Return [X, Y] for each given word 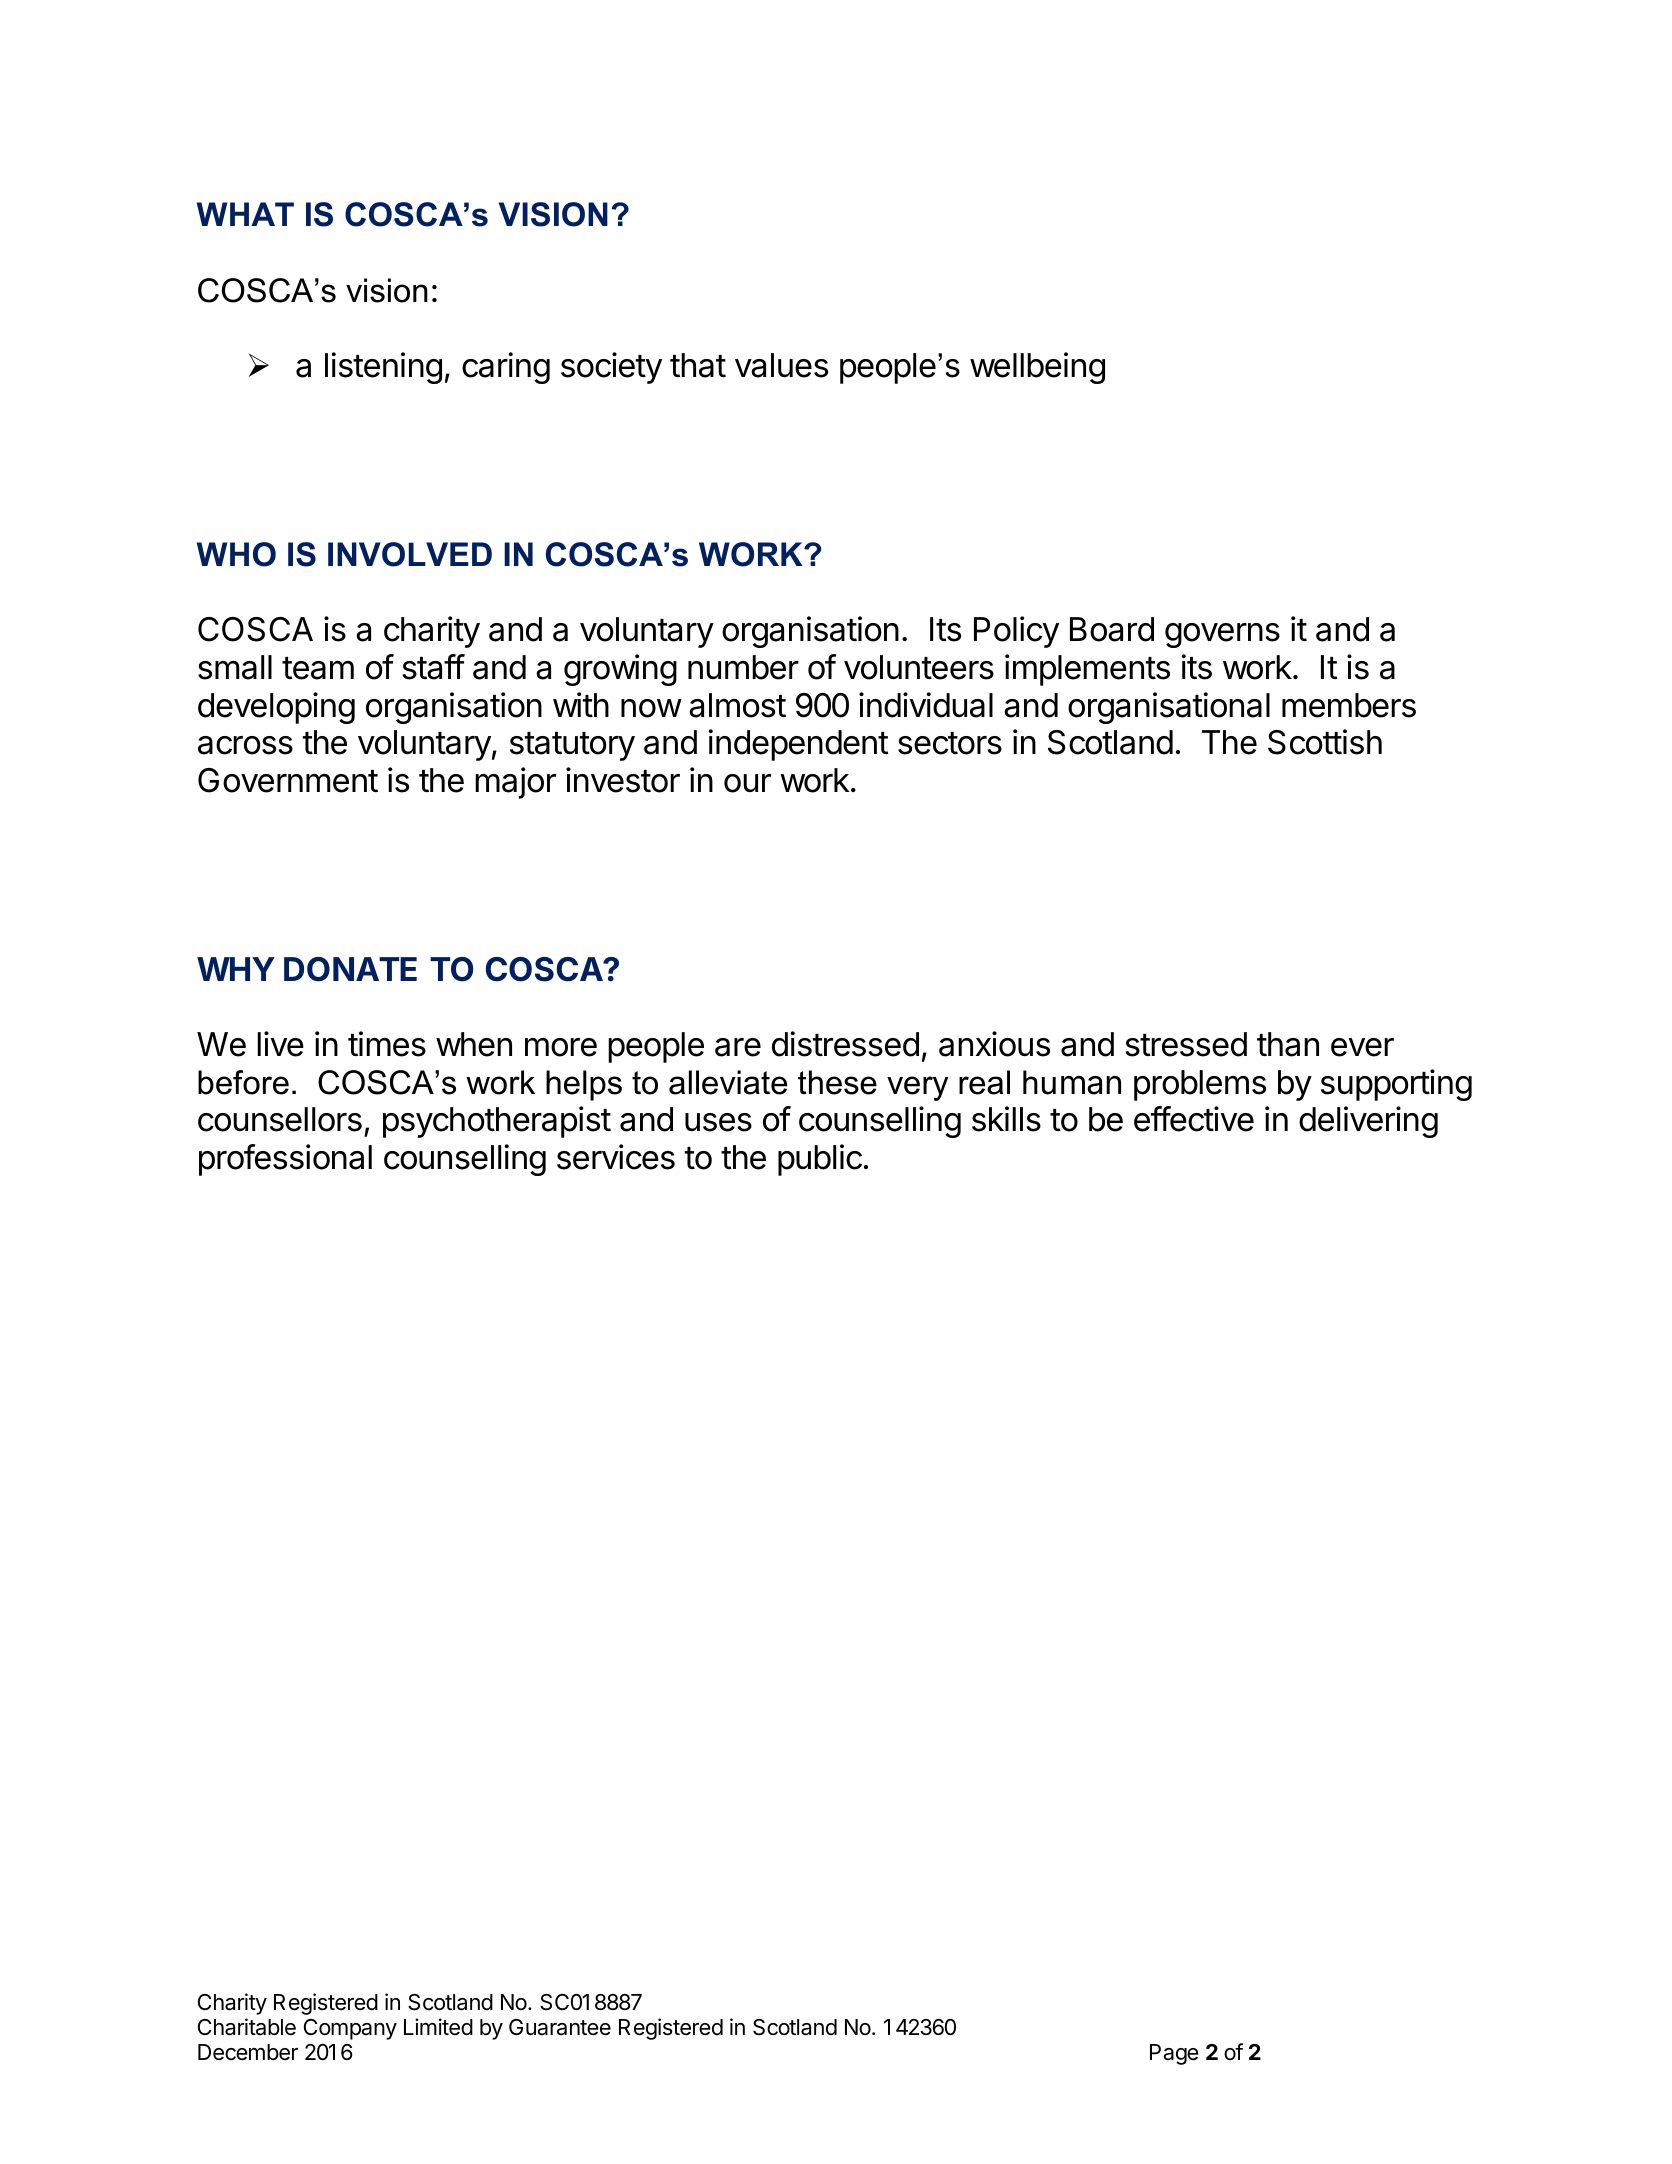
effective [1194, 1119]
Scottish [1325, 742]
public [820, 1160]
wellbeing [1037, 368]
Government [288, 780]
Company [350, 2029]
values [781, 365]
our [747, 783]
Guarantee [560, 2027]
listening [383, 368]
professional [285, 1160]
